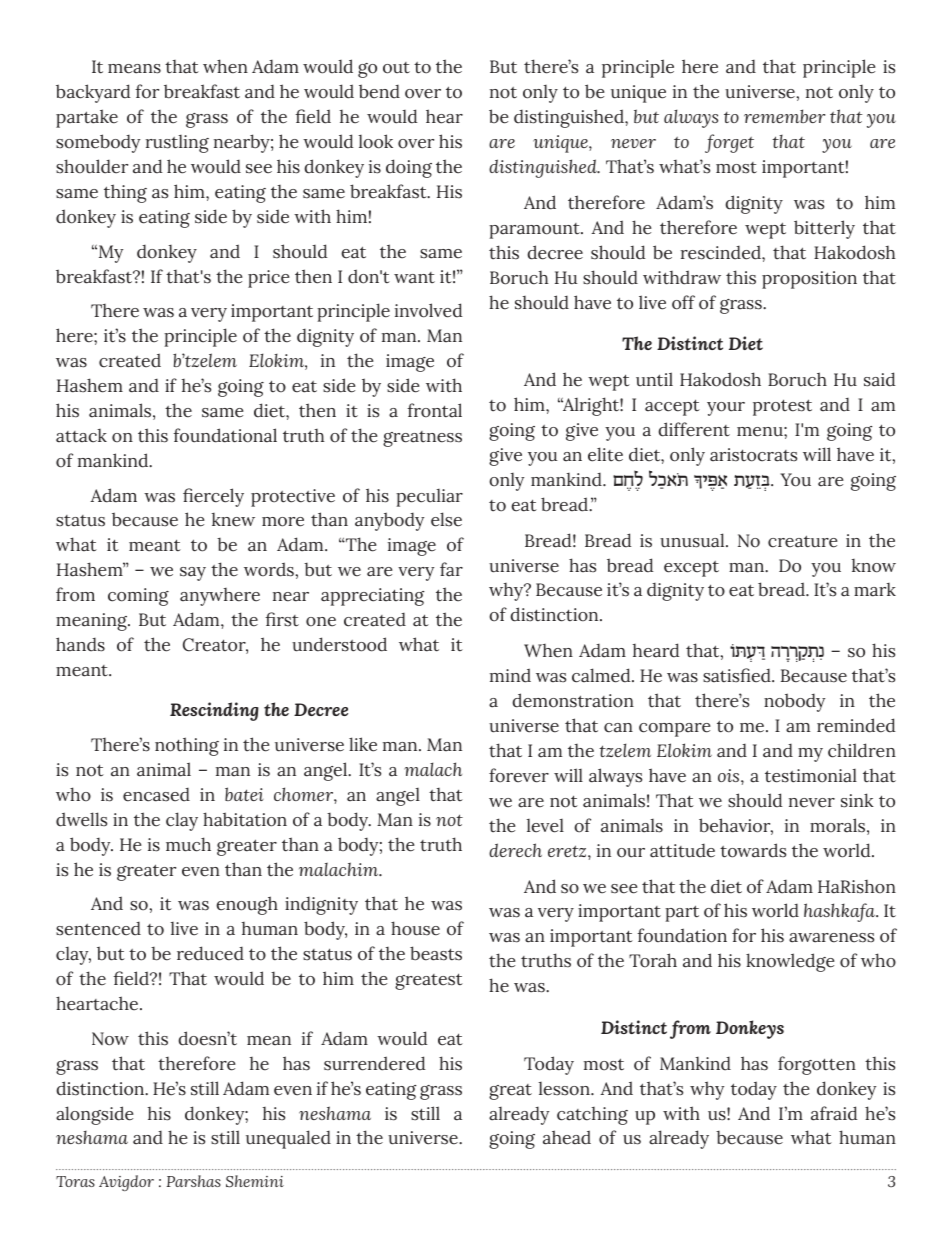 This document has height=1233, width=952. I want to click on satisfied, so click(738, 675).
